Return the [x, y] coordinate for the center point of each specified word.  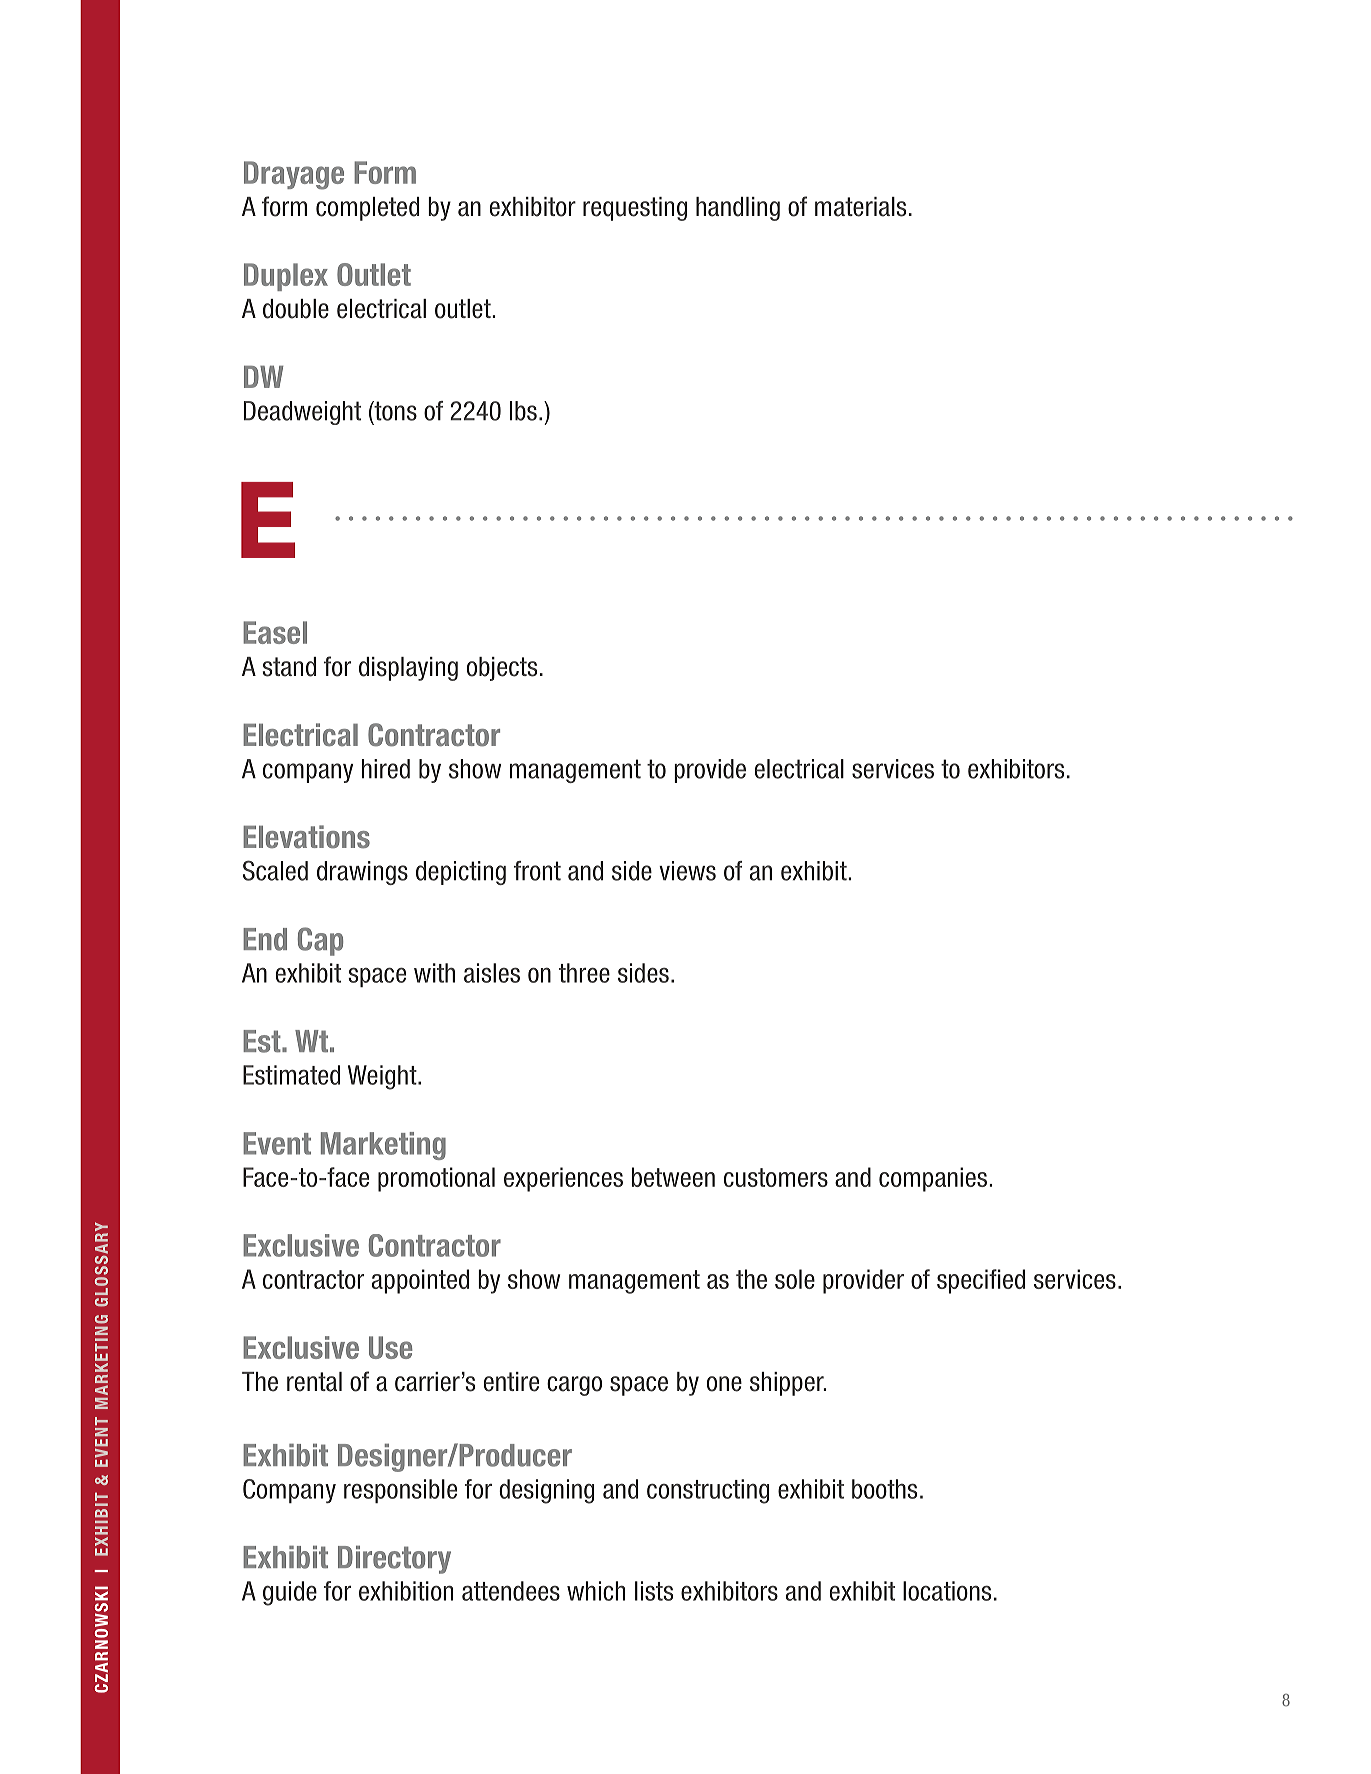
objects [502, 669]
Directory [394, 1560]
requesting [635, 209]
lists [654, 1591]
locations [947, 1591]
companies [933, 1179]
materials [860, 207]
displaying [408, 669]
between [673, 1177]
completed [367, 209]
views [687, 871]
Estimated [291, 1075]
